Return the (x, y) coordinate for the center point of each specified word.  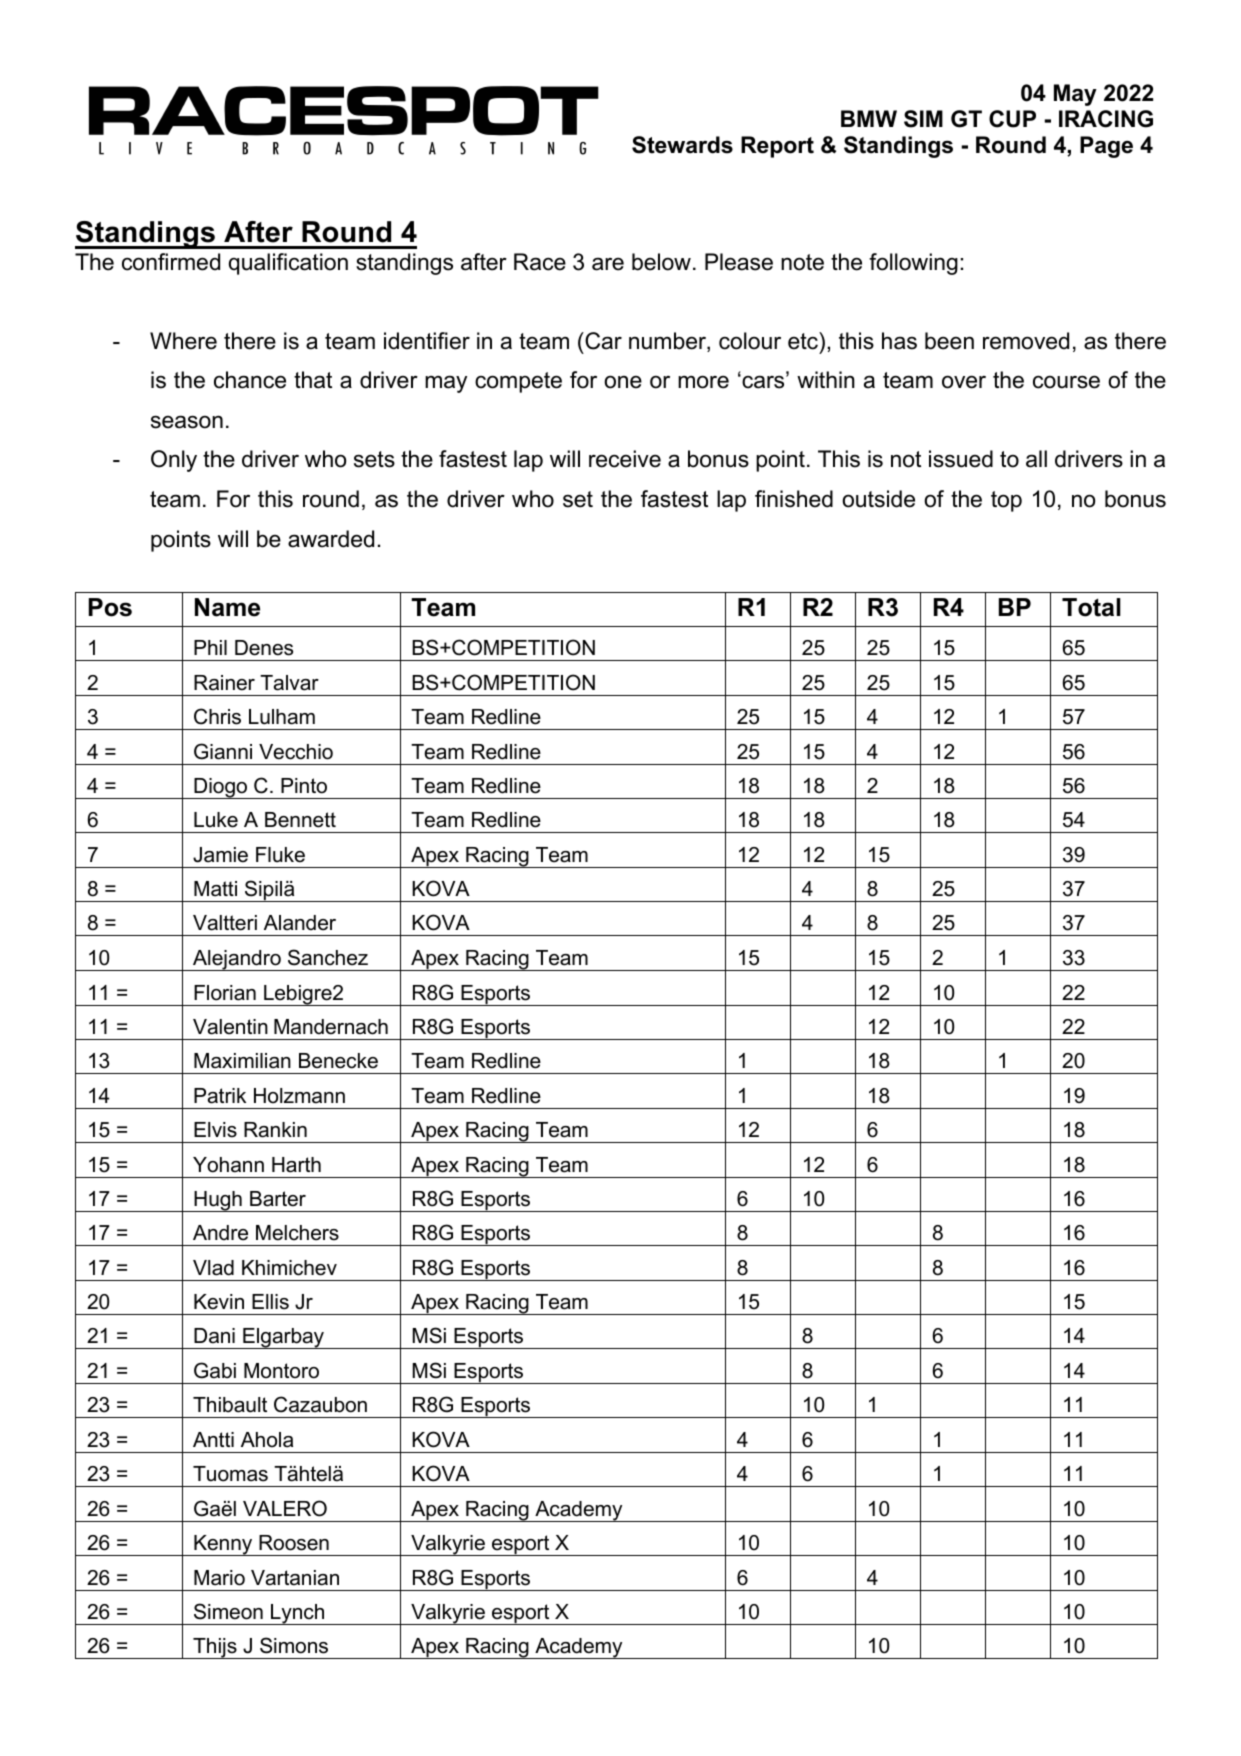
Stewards (682, 145)
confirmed (171, 262)
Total (1091, 607)
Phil (210, 647)
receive (625, 459)
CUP (1012, 119)
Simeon (228, 1611)
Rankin (275, 1130)
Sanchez (328, 957)
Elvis (215, 1130)
